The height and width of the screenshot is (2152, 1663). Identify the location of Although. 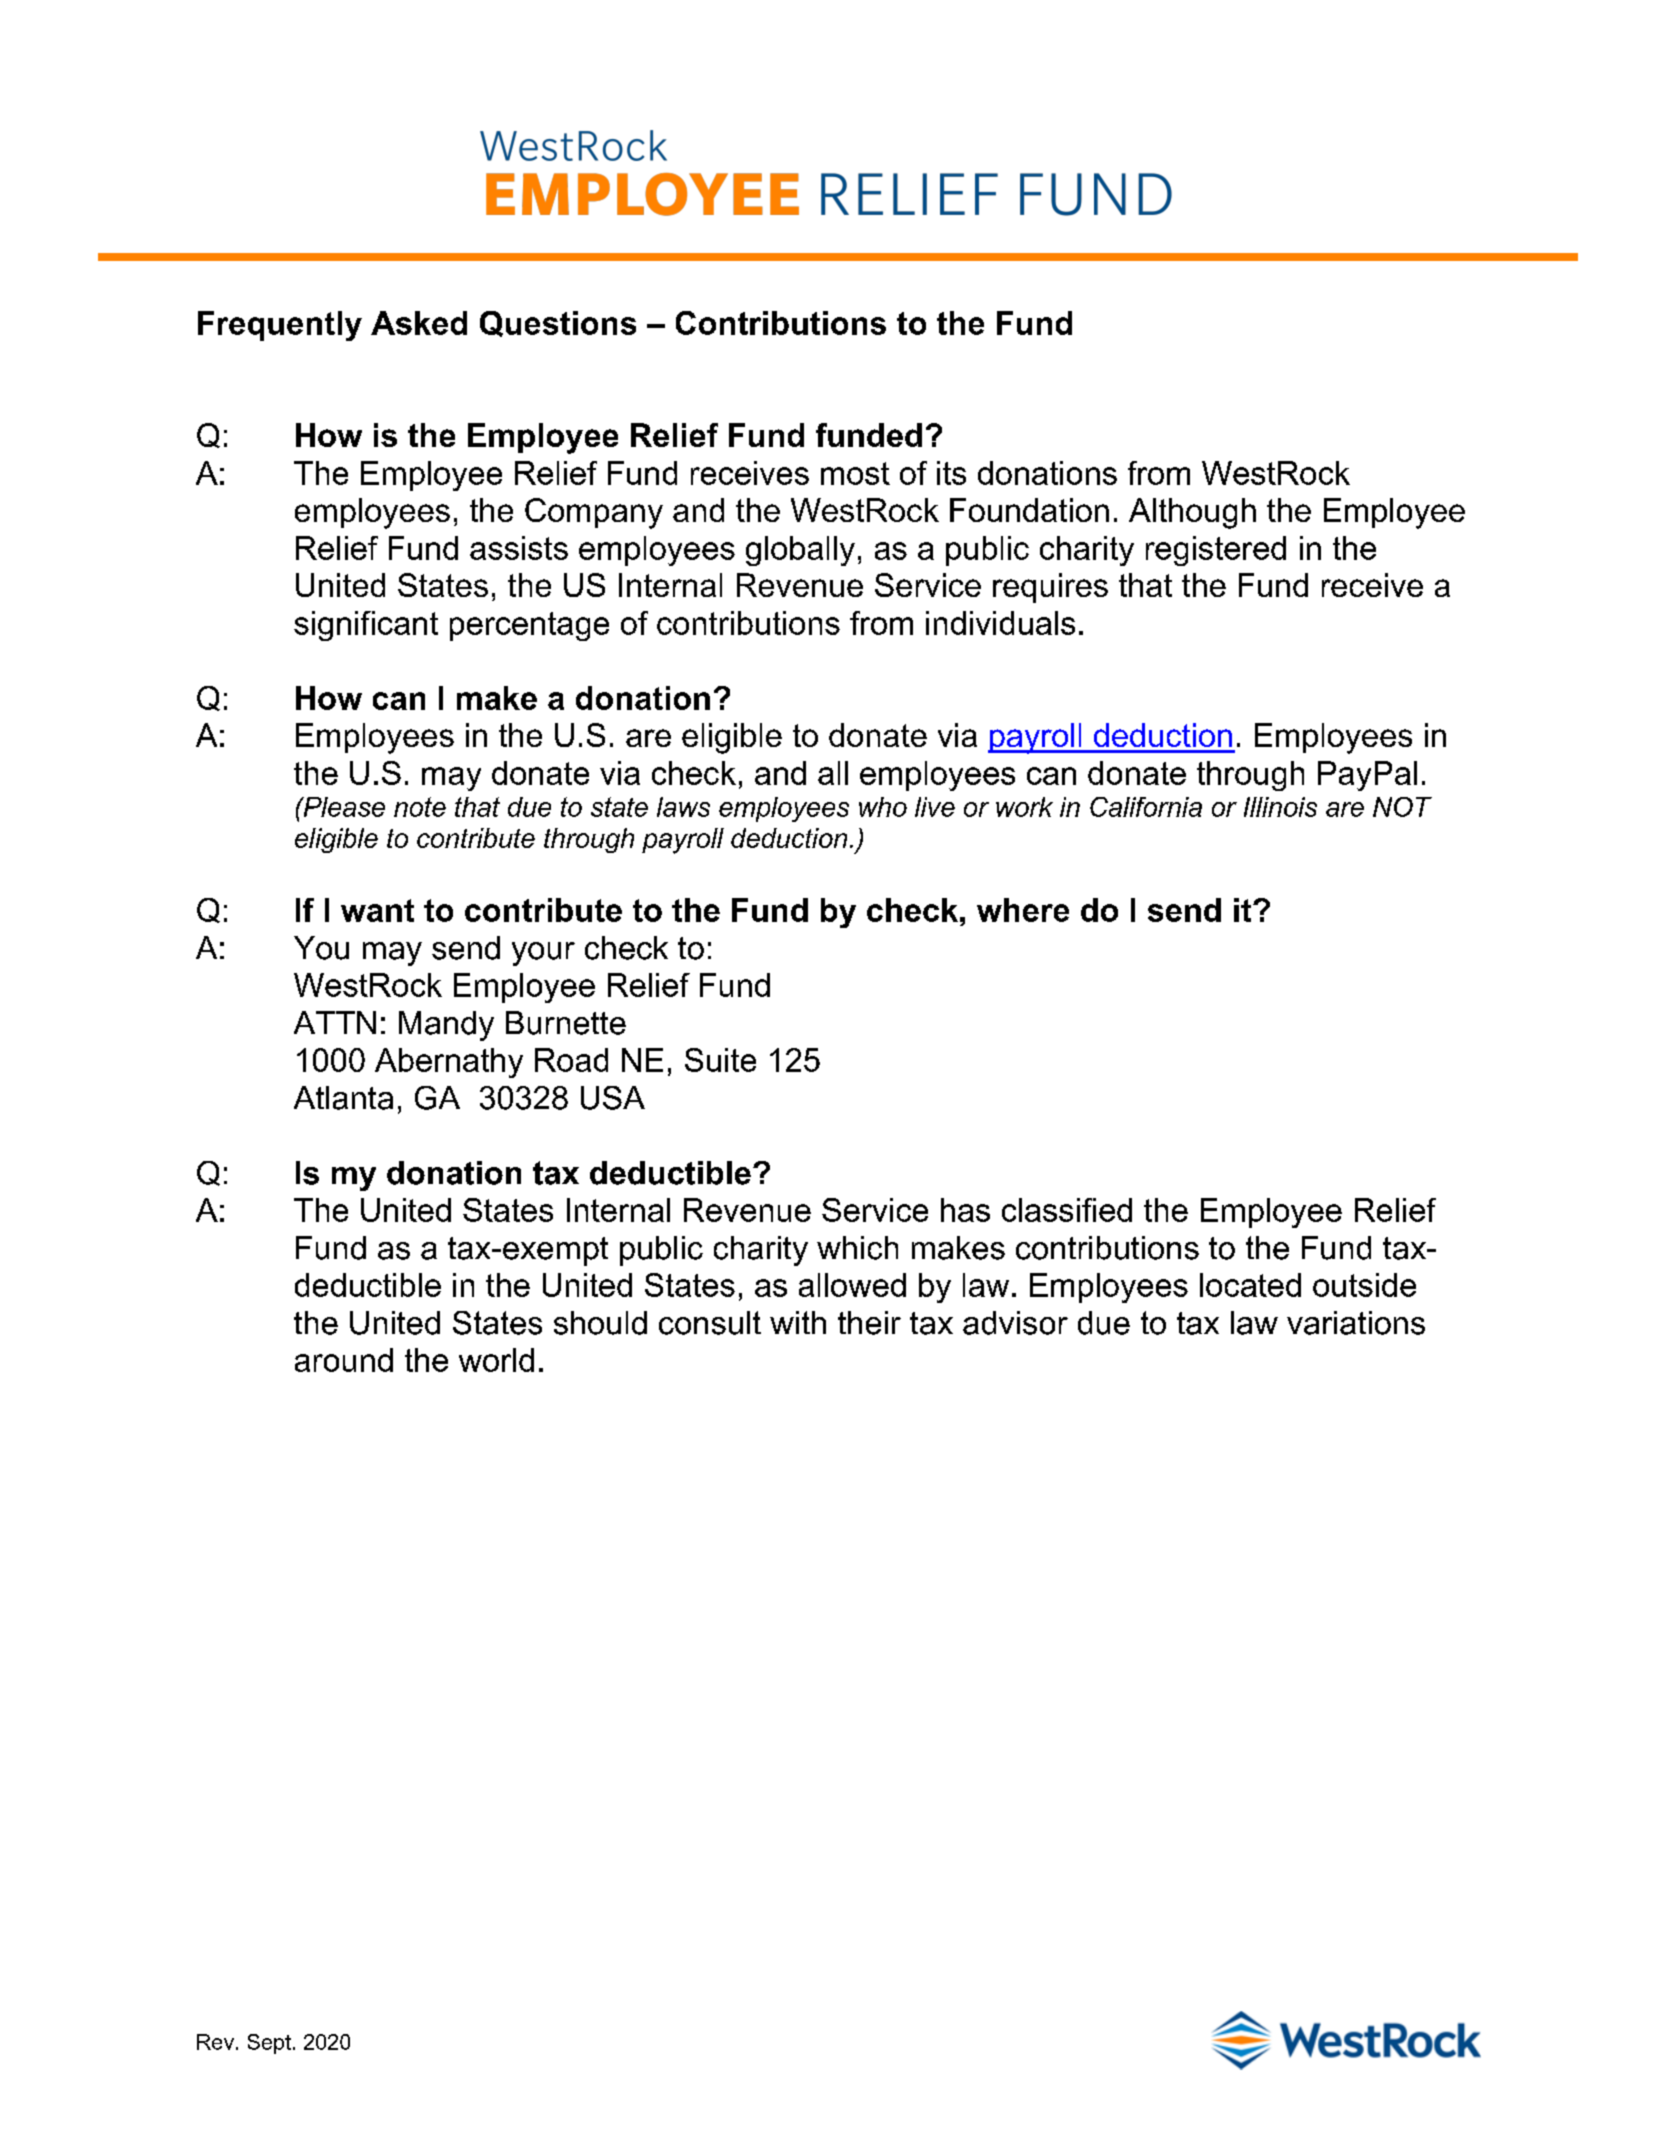
(1192, 513).
